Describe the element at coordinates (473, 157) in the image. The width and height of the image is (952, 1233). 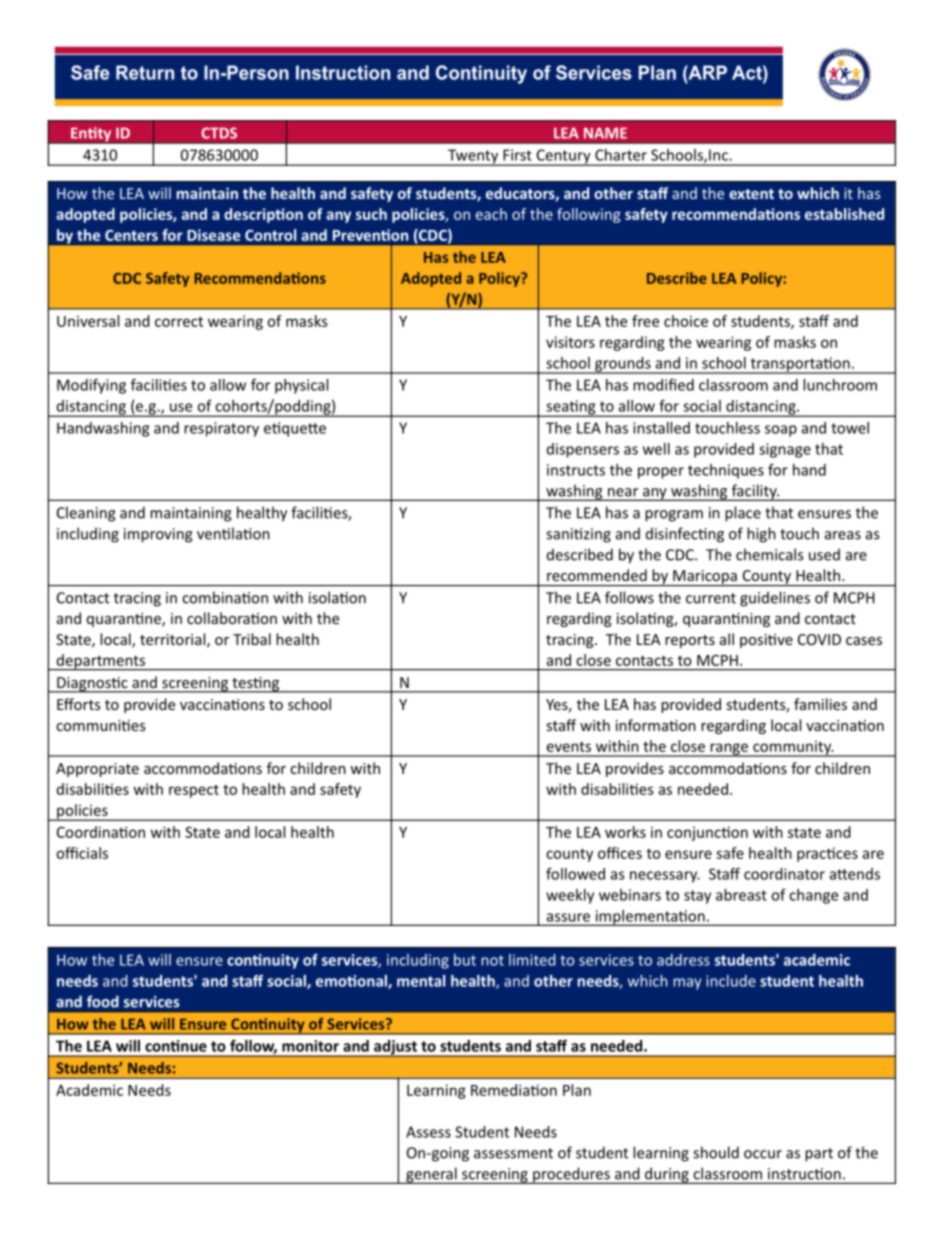
I see `Twenty` at that location.
